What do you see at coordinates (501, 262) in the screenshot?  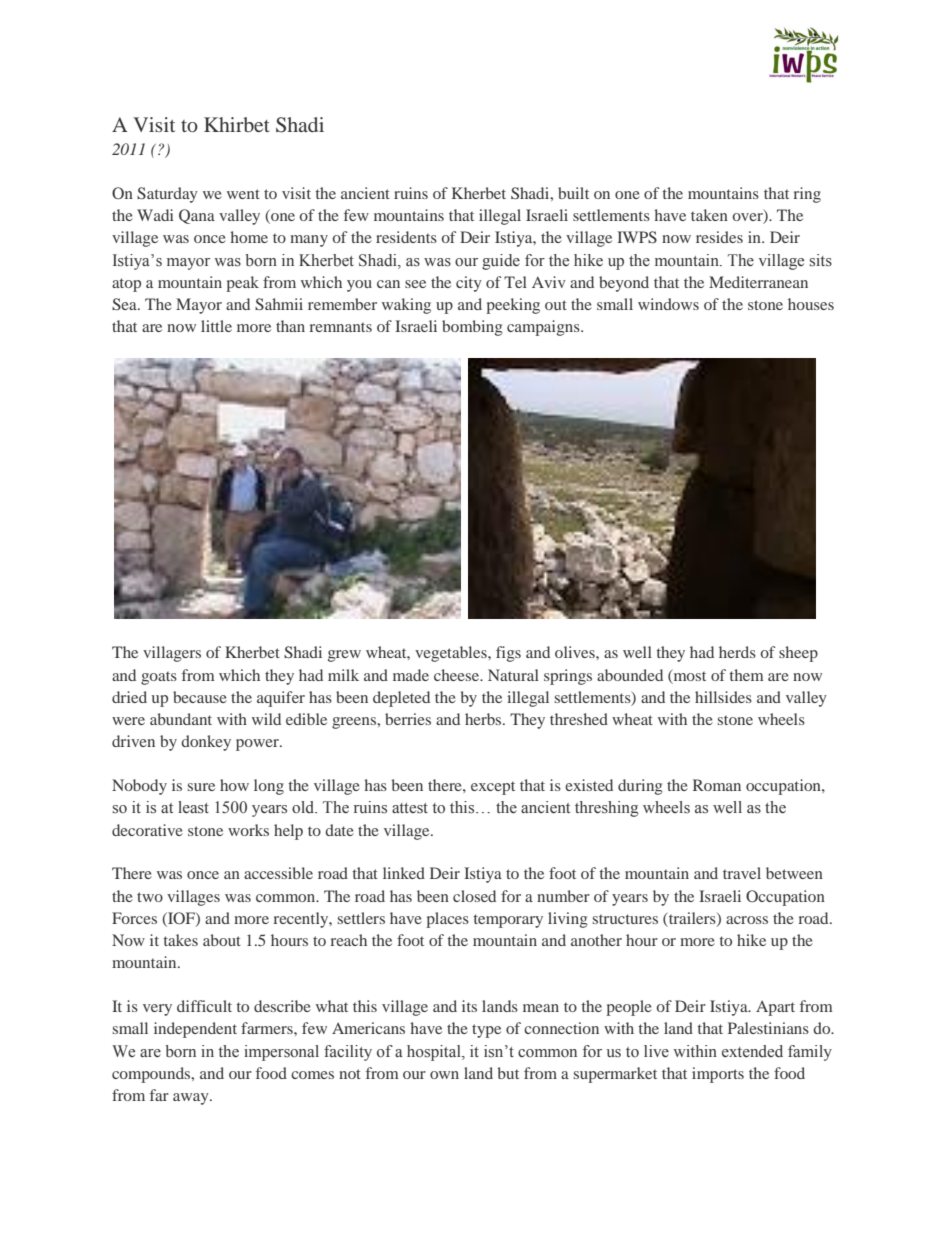 I see `guide` at bounding box center [501, 262].
